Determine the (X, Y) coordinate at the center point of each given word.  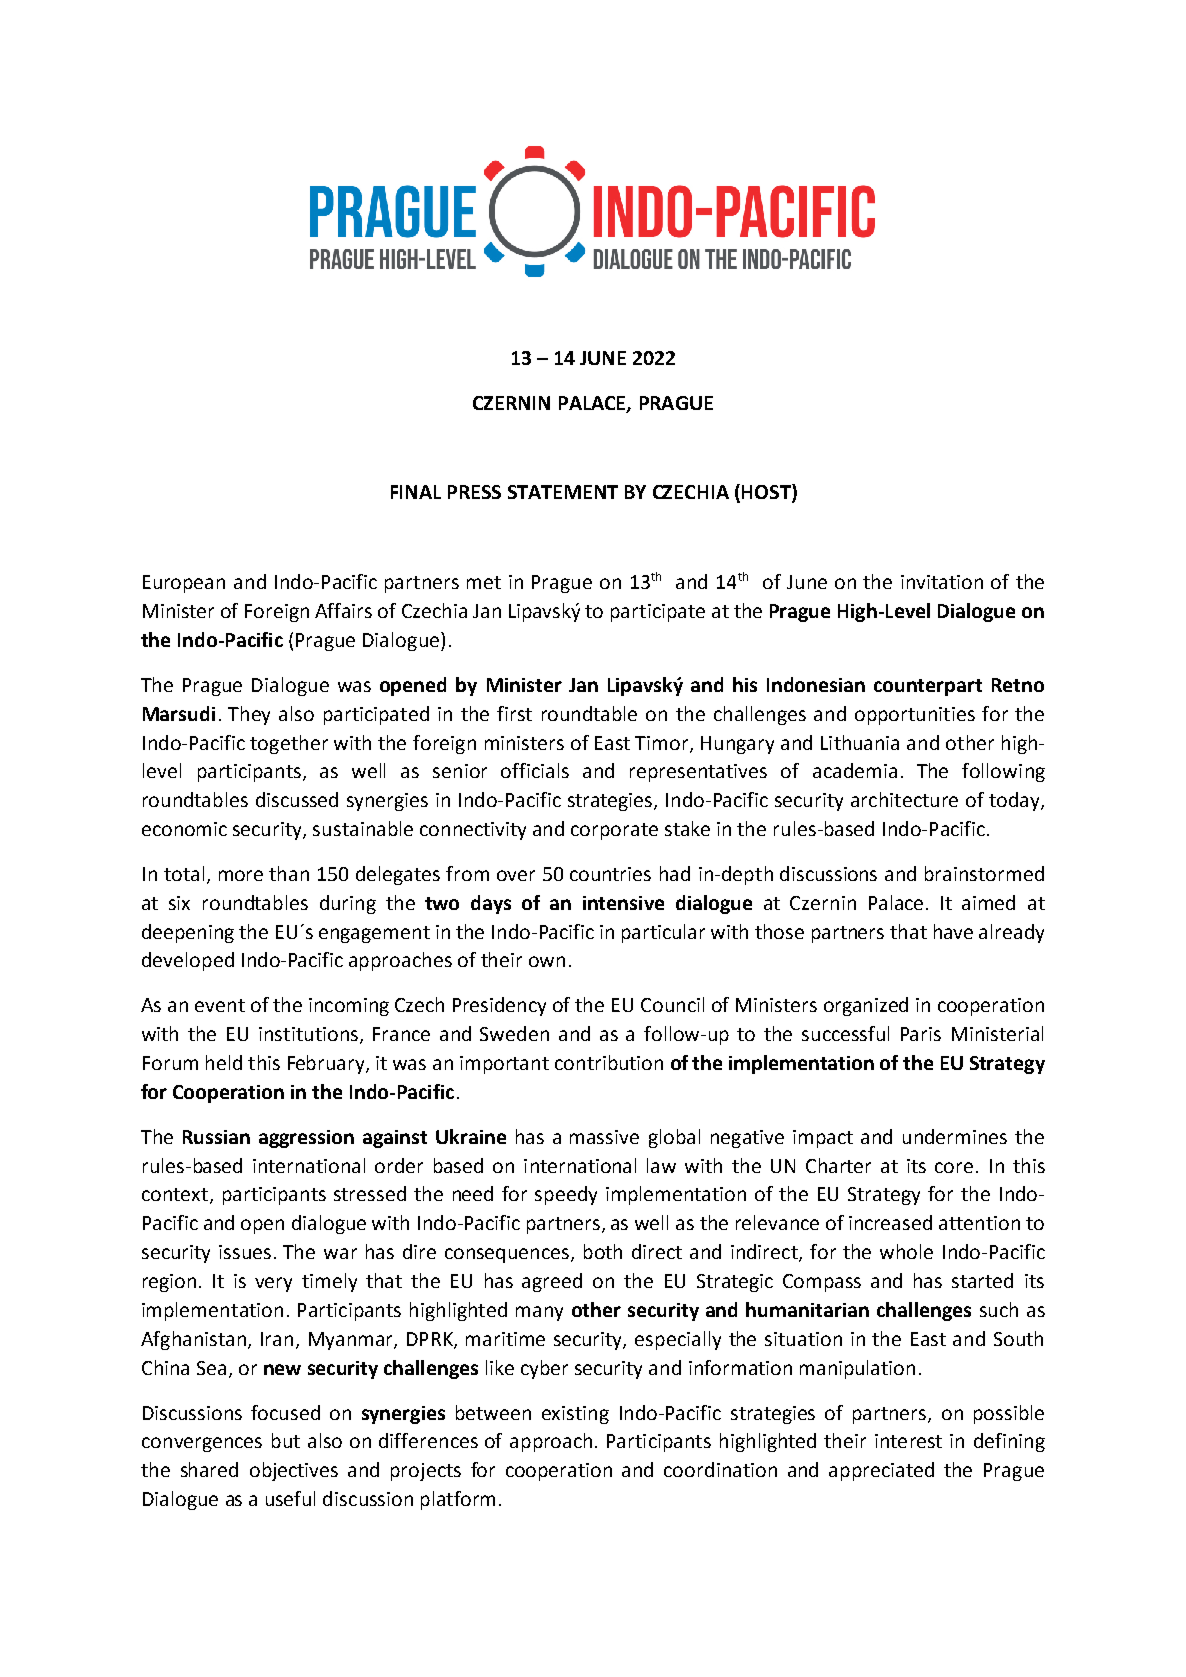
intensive (623, 903)
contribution (609, 1062)
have (953, 931)
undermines (955, 1136)
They (249, 715)
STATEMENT (563, 492)
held (224, 1062)
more (241, 875)
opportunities (915, 716)
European (184, 584)
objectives (294, 1471)
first (514, 713)
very (273, 1284)
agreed (552, 1282)
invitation (942, 582)
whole (906, 1251)
